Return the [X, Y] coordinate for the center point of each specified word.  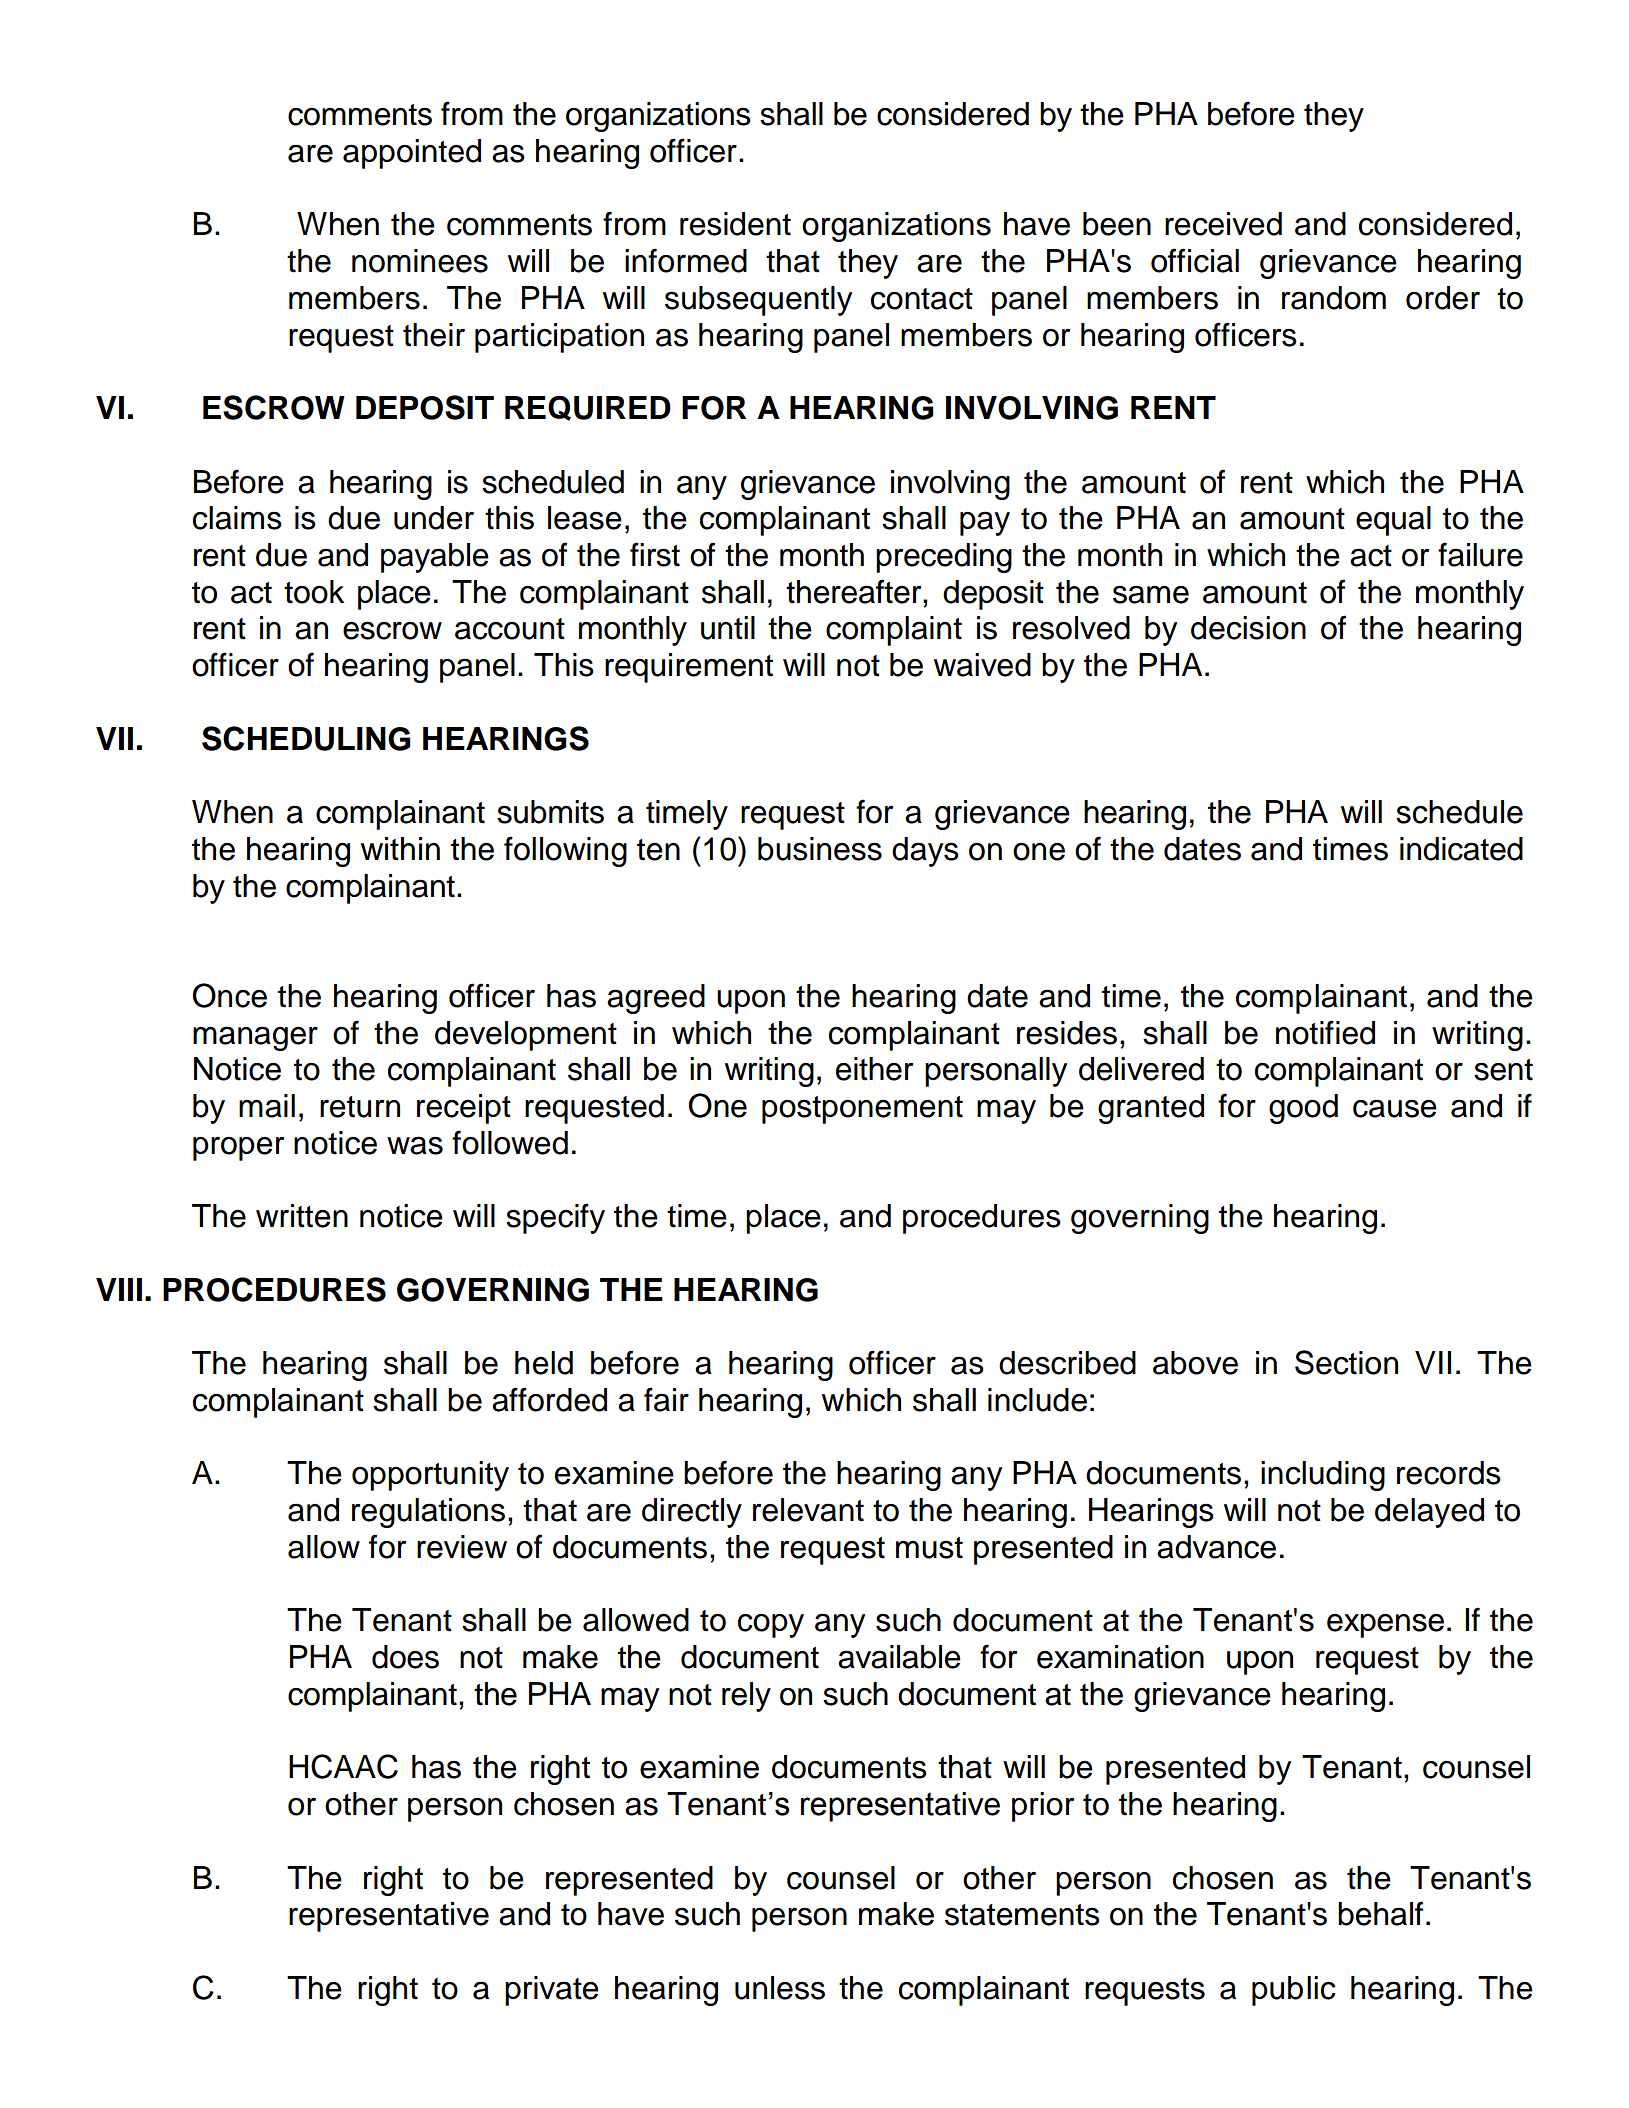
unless [780, 1988]
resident [735, 224]
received [1223, 224]
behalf [1380, 1913]
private [552, 1991]
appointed [412, 154]
